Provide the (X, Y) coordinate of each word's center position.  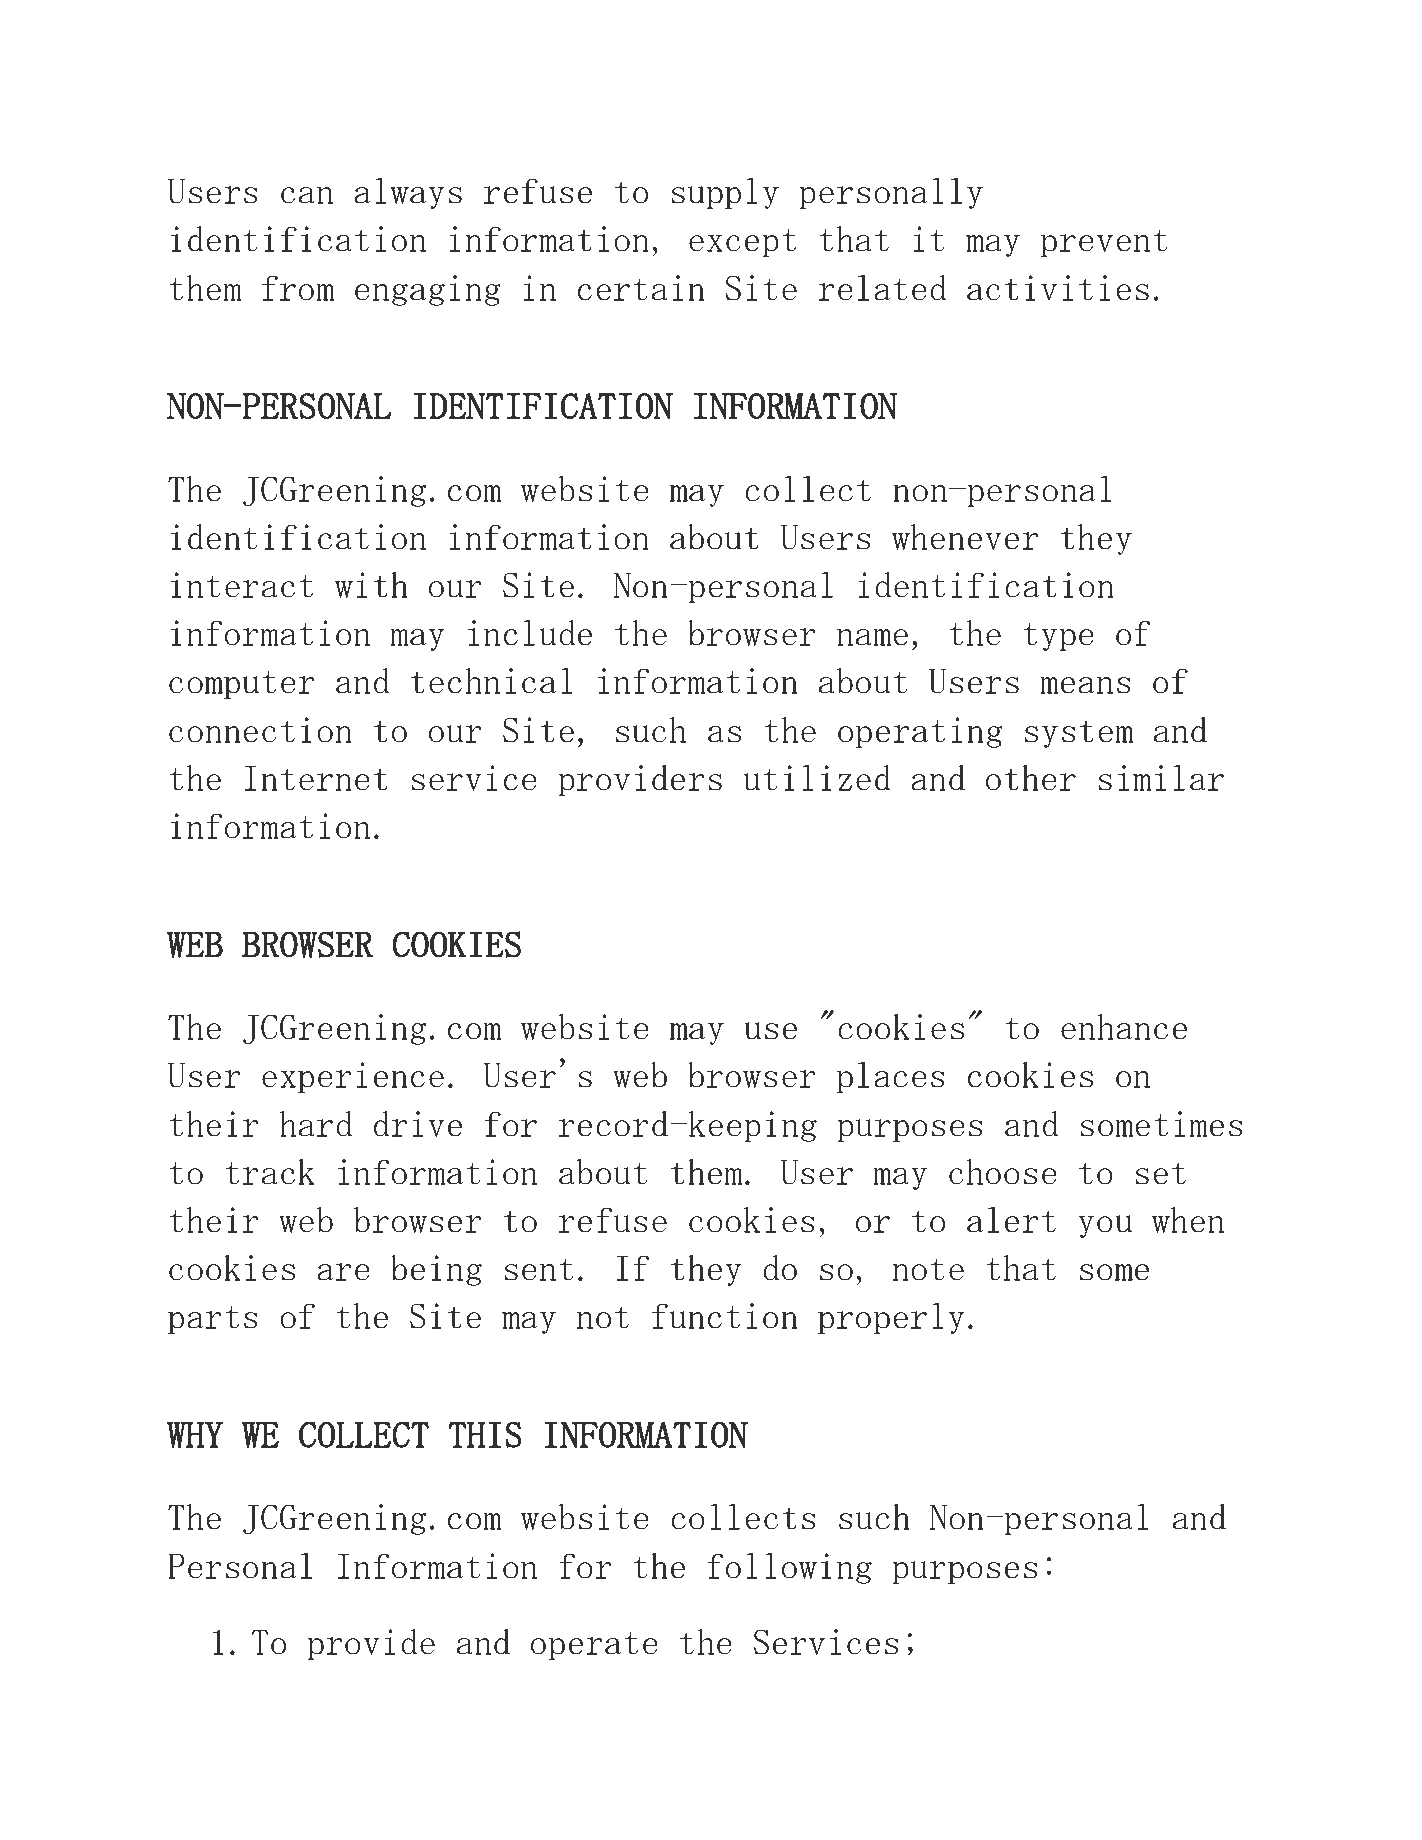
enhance (1124, 1026)
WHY (195, 1435)
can (307, 195)
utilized (817, 777)
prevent (1104, 243)
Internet (316, 778)
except (742, 243)
